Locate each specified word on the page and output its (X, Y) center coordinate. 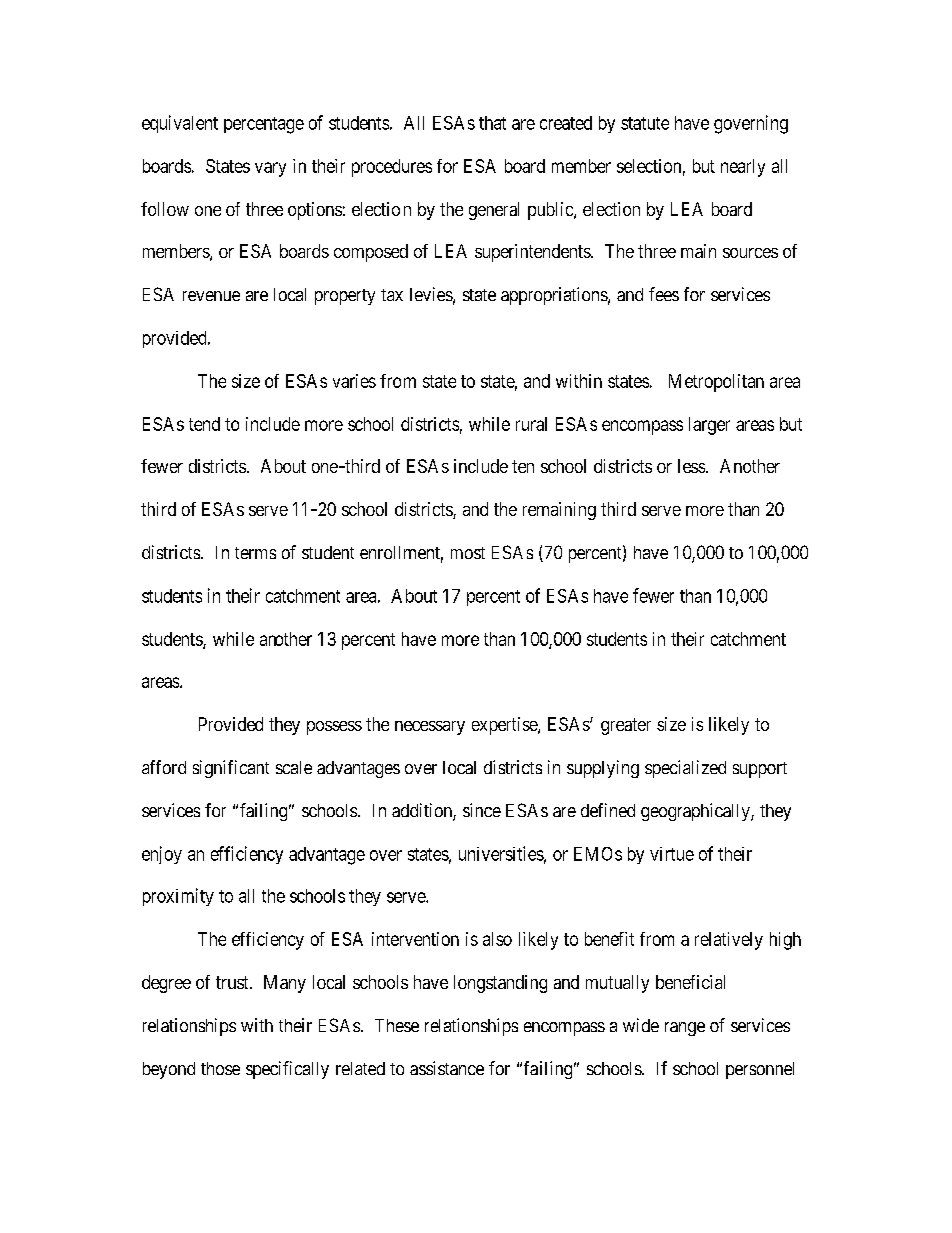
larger (709, 426)
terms (255, 553)
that (492, 123)
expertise (505, 726)
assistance (447, 1068)
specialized (685, 769)
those (220, 1068)
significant (231, 769)
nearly (743, 168)
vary (270, 169)
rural (531, 424)
